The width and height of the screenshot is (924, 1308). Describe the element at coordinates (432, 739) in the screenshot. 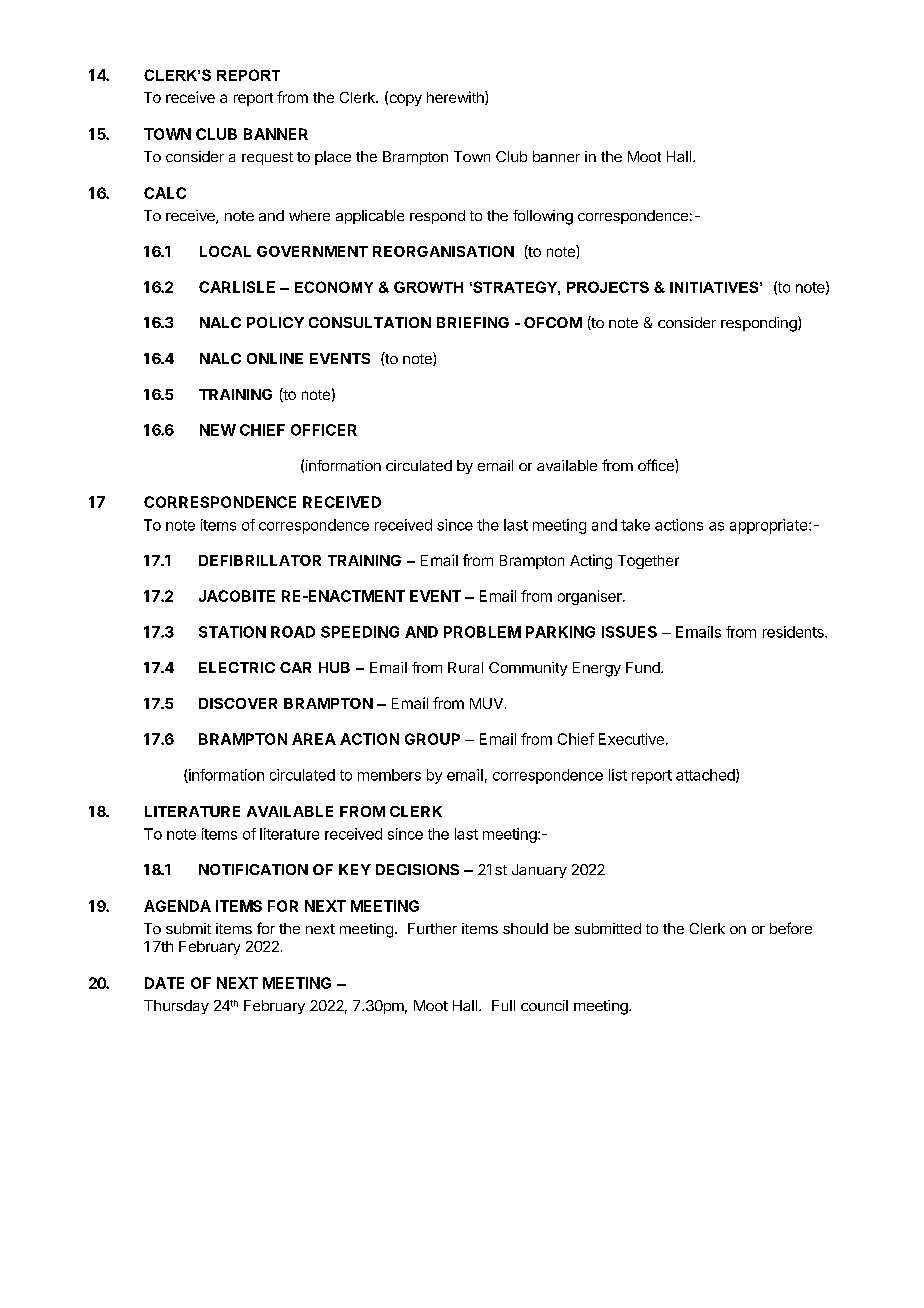

I see `GROUP` at that location.
